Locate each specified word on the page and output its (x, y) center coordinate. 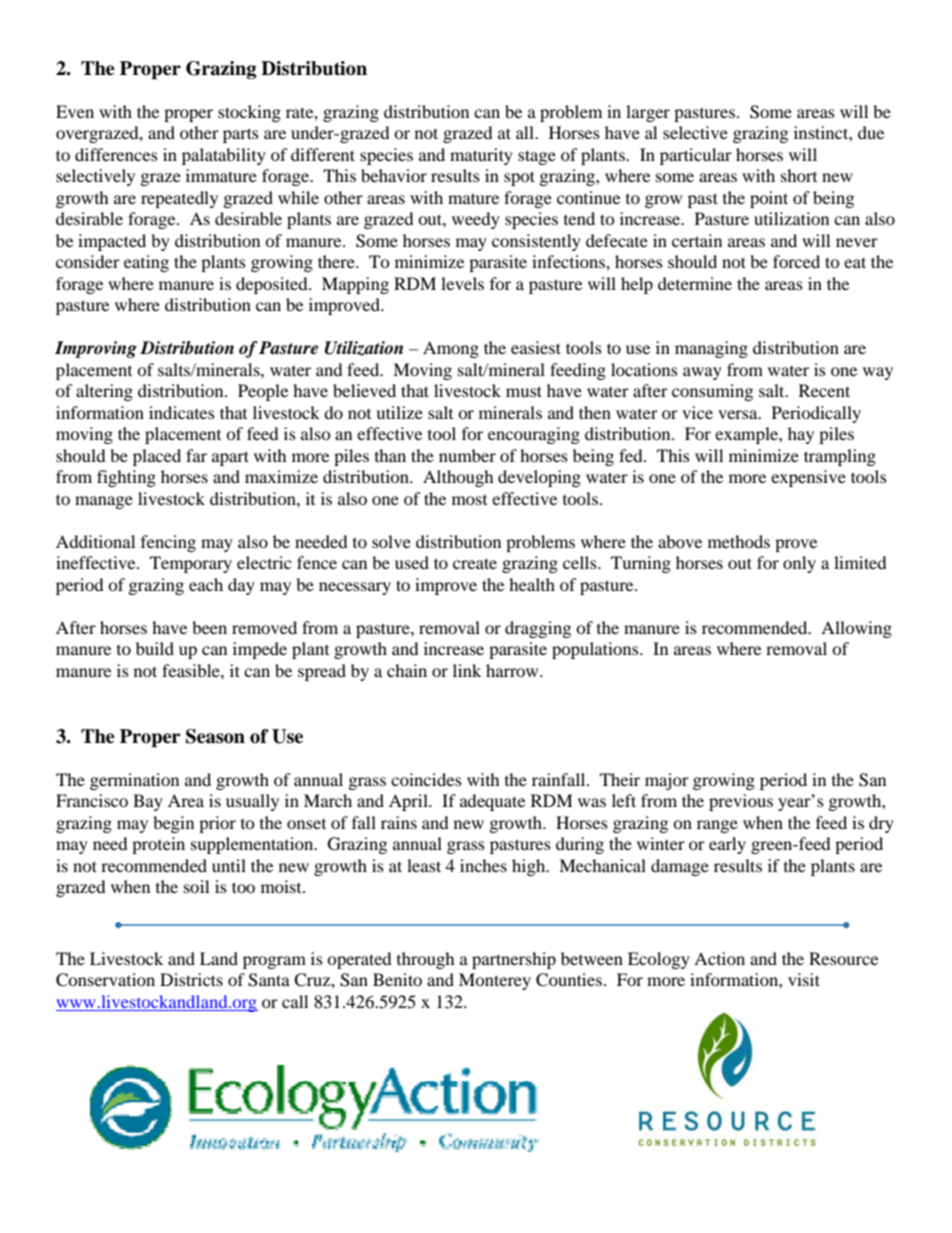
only (799, 564)
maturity (481, 156)
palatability (224, 156)
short (799, 175)
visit (804, 979)
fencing (168, 543)
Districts (191, 979)
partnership (514, 960)
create (475, 563)
